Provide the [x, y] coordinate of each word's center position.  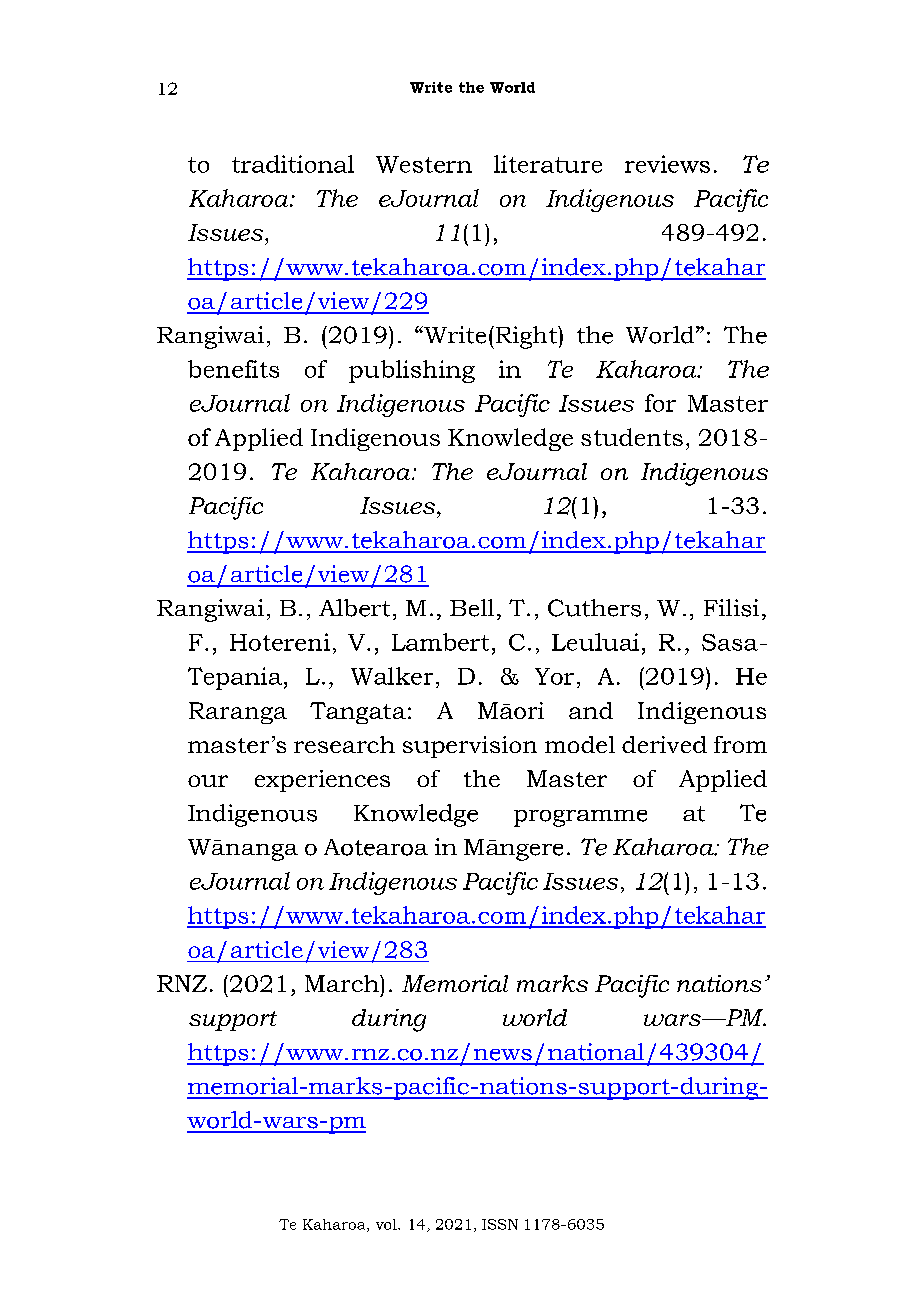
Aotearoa [376, 847]
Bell [472, 608]
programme [580, 818]
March [343, 983]
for [660, 403]
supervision [470, 747]
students [632, 437]
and [591, 710]
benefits [233, 369]
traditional [293, 164]
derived [664, 744]
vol [387, 1224]
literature [548, 164]
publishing [412, 371]
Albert [354, 608]
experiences [322, 781]
